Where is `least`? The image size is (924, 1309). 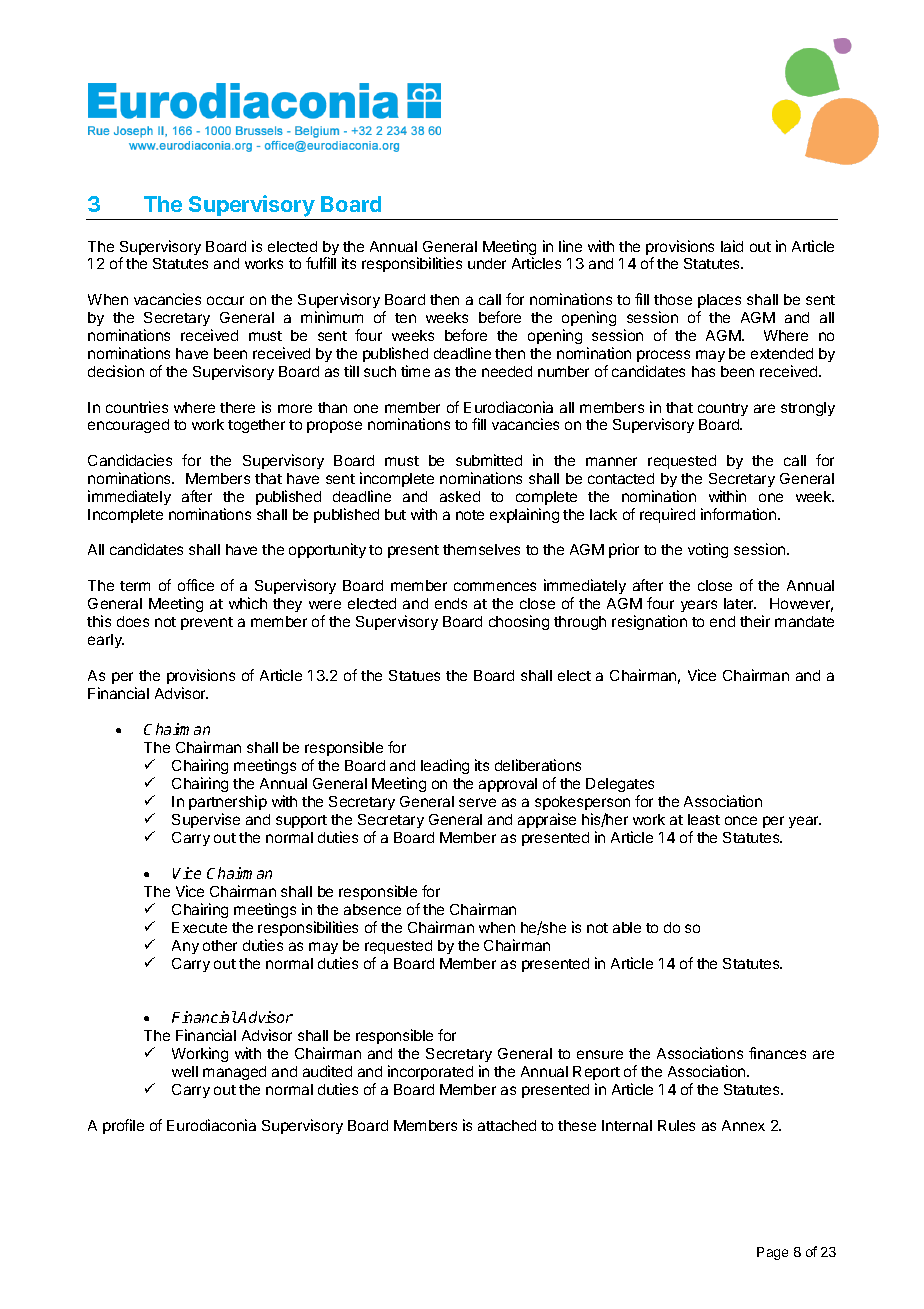 least is located at coordinates (704, 819).
